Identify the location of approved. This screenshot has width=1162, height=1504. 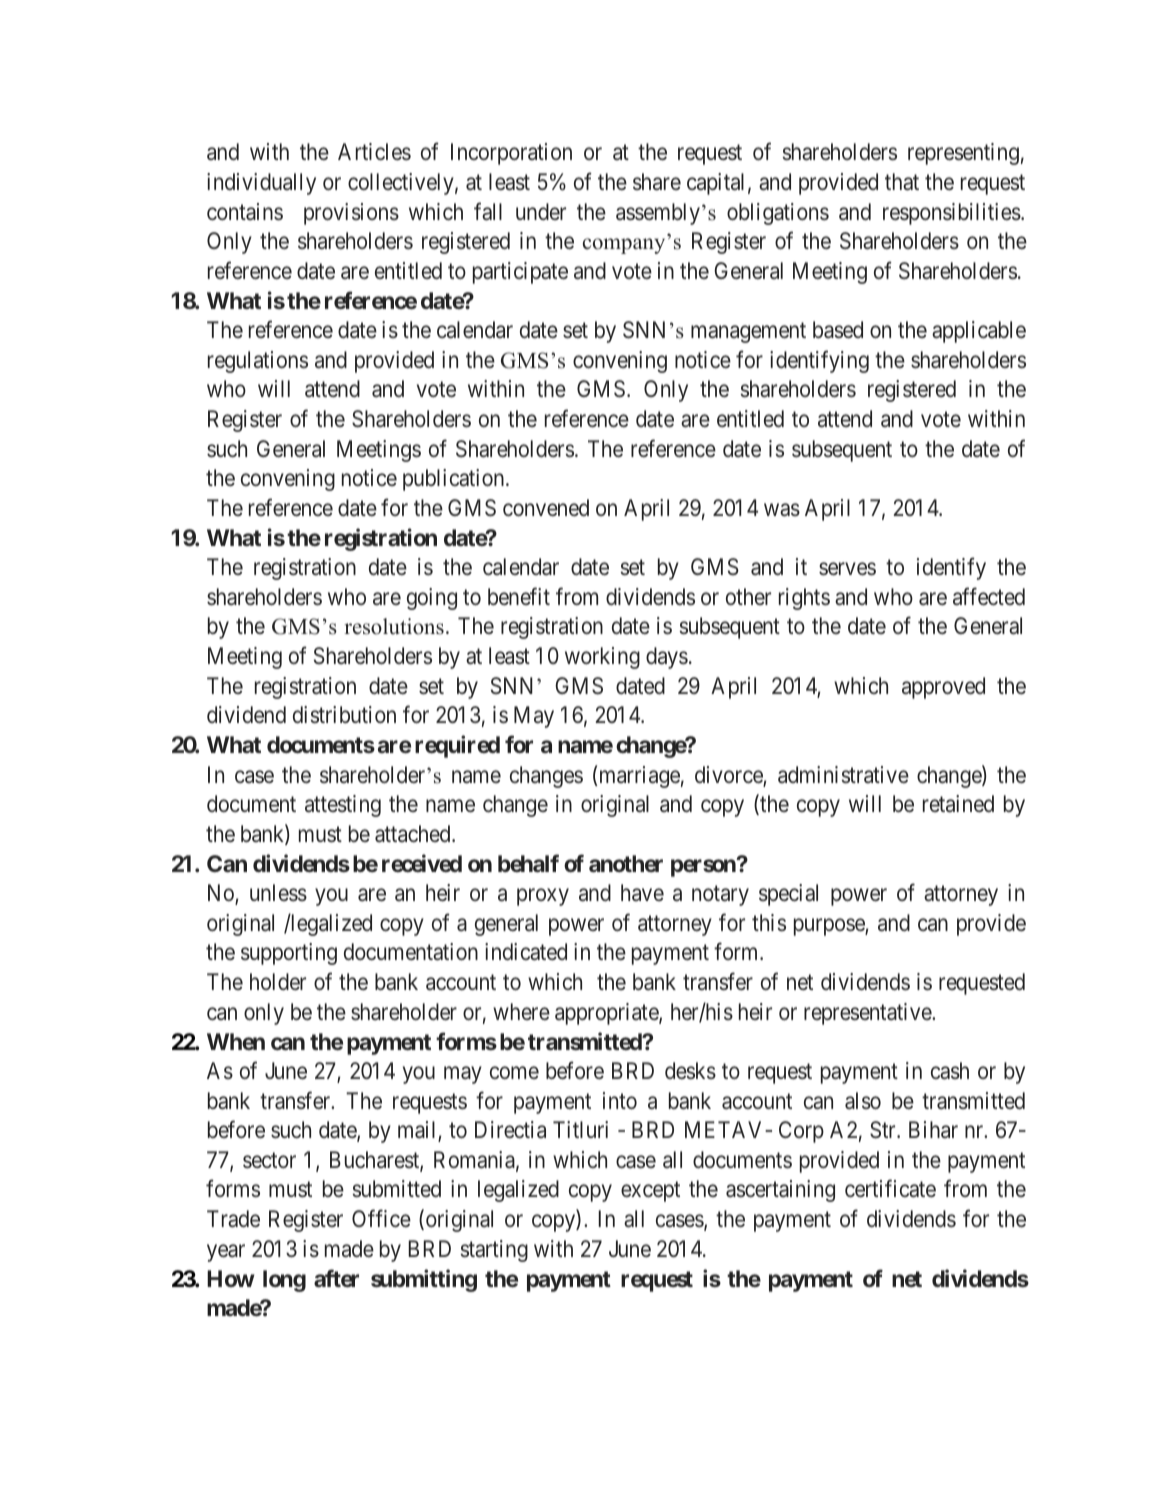
(943, 688).
